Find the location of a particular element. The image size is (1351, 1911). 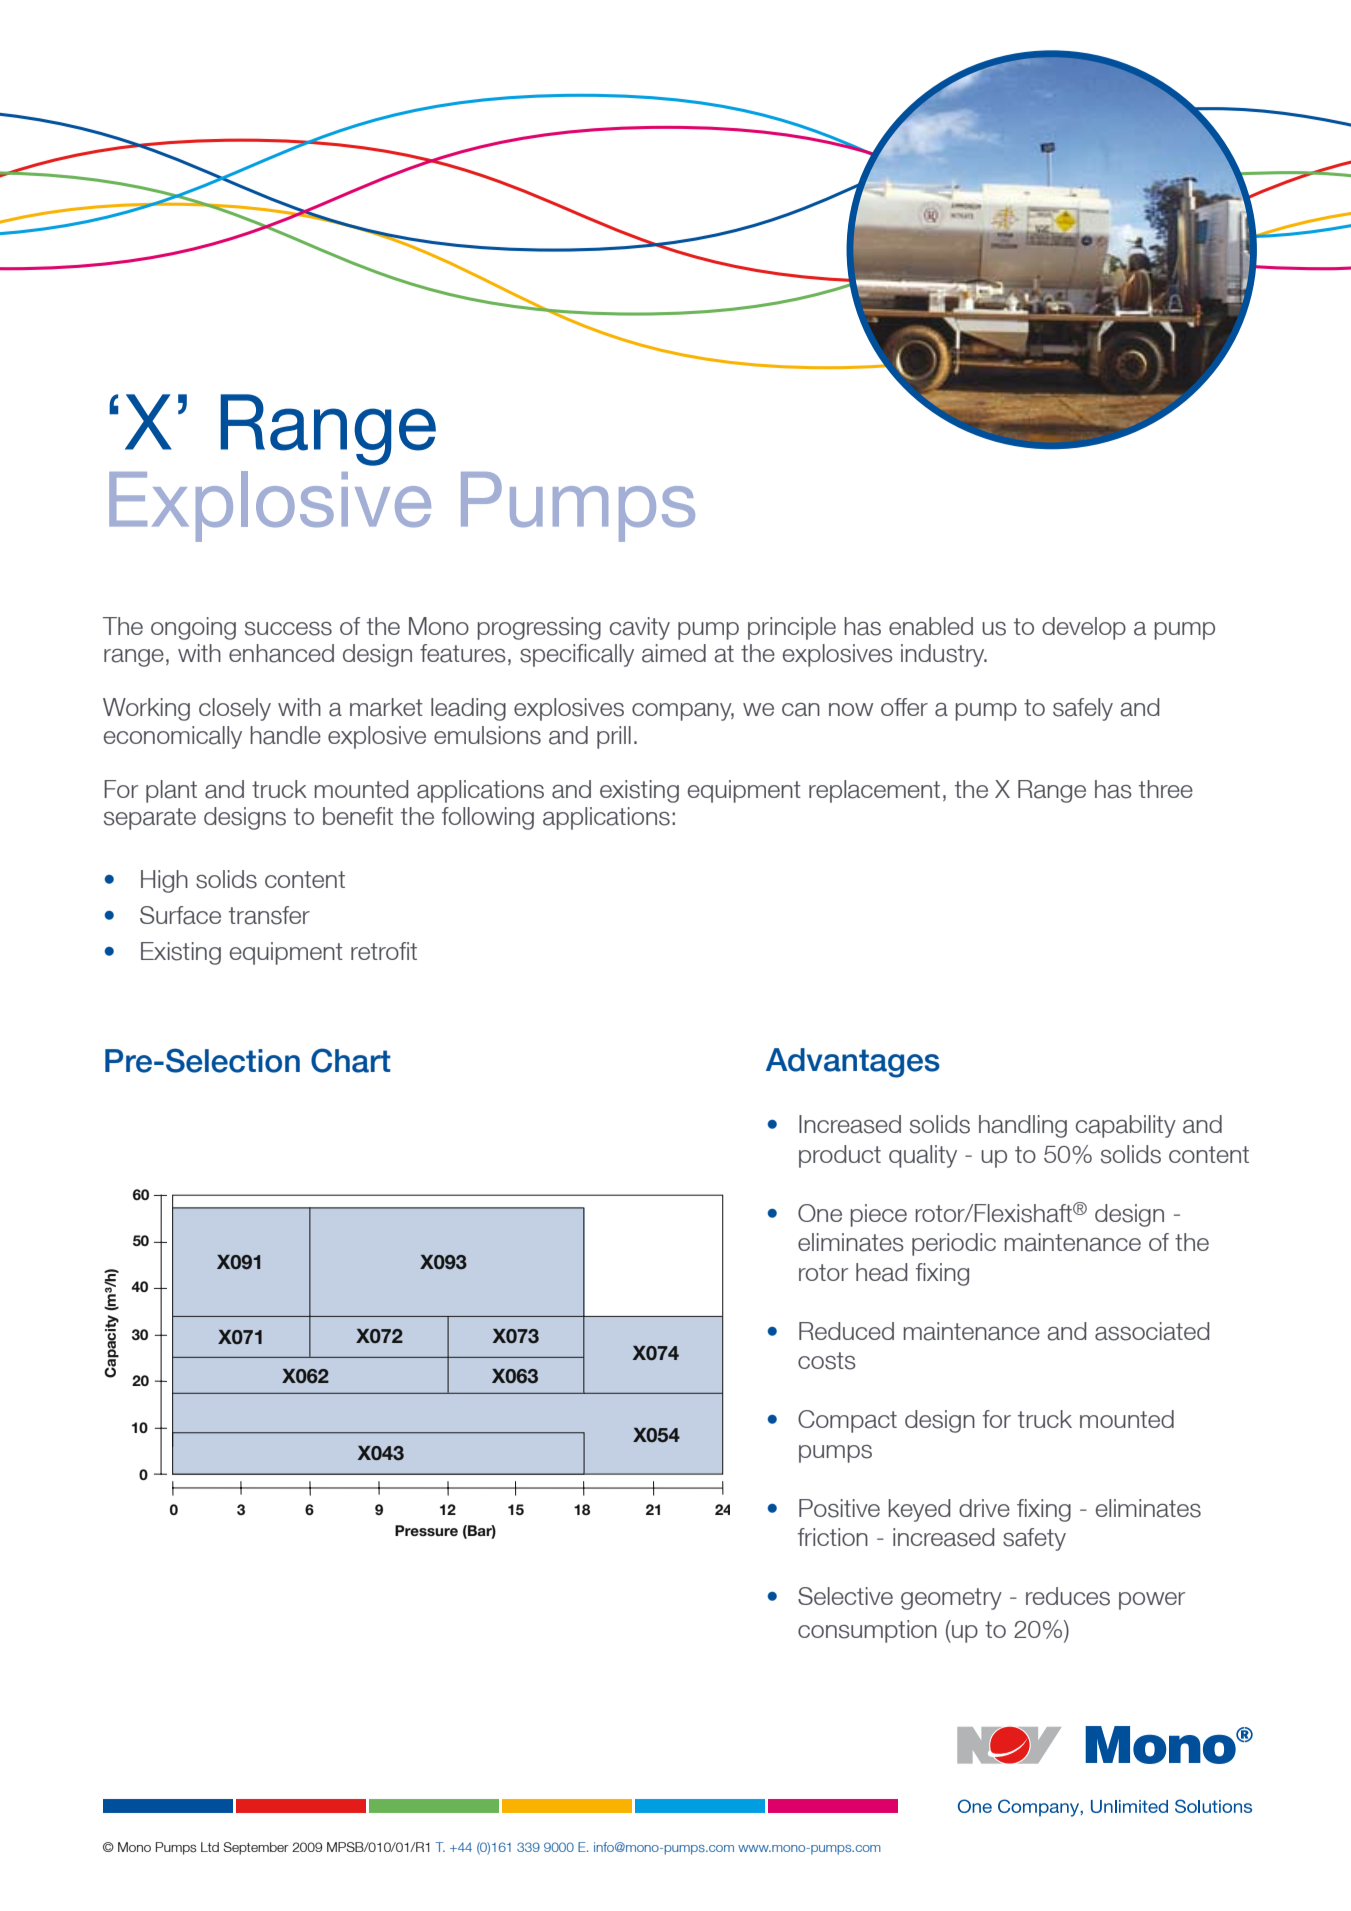

Advantages is located at coordinates (853, 1063).
